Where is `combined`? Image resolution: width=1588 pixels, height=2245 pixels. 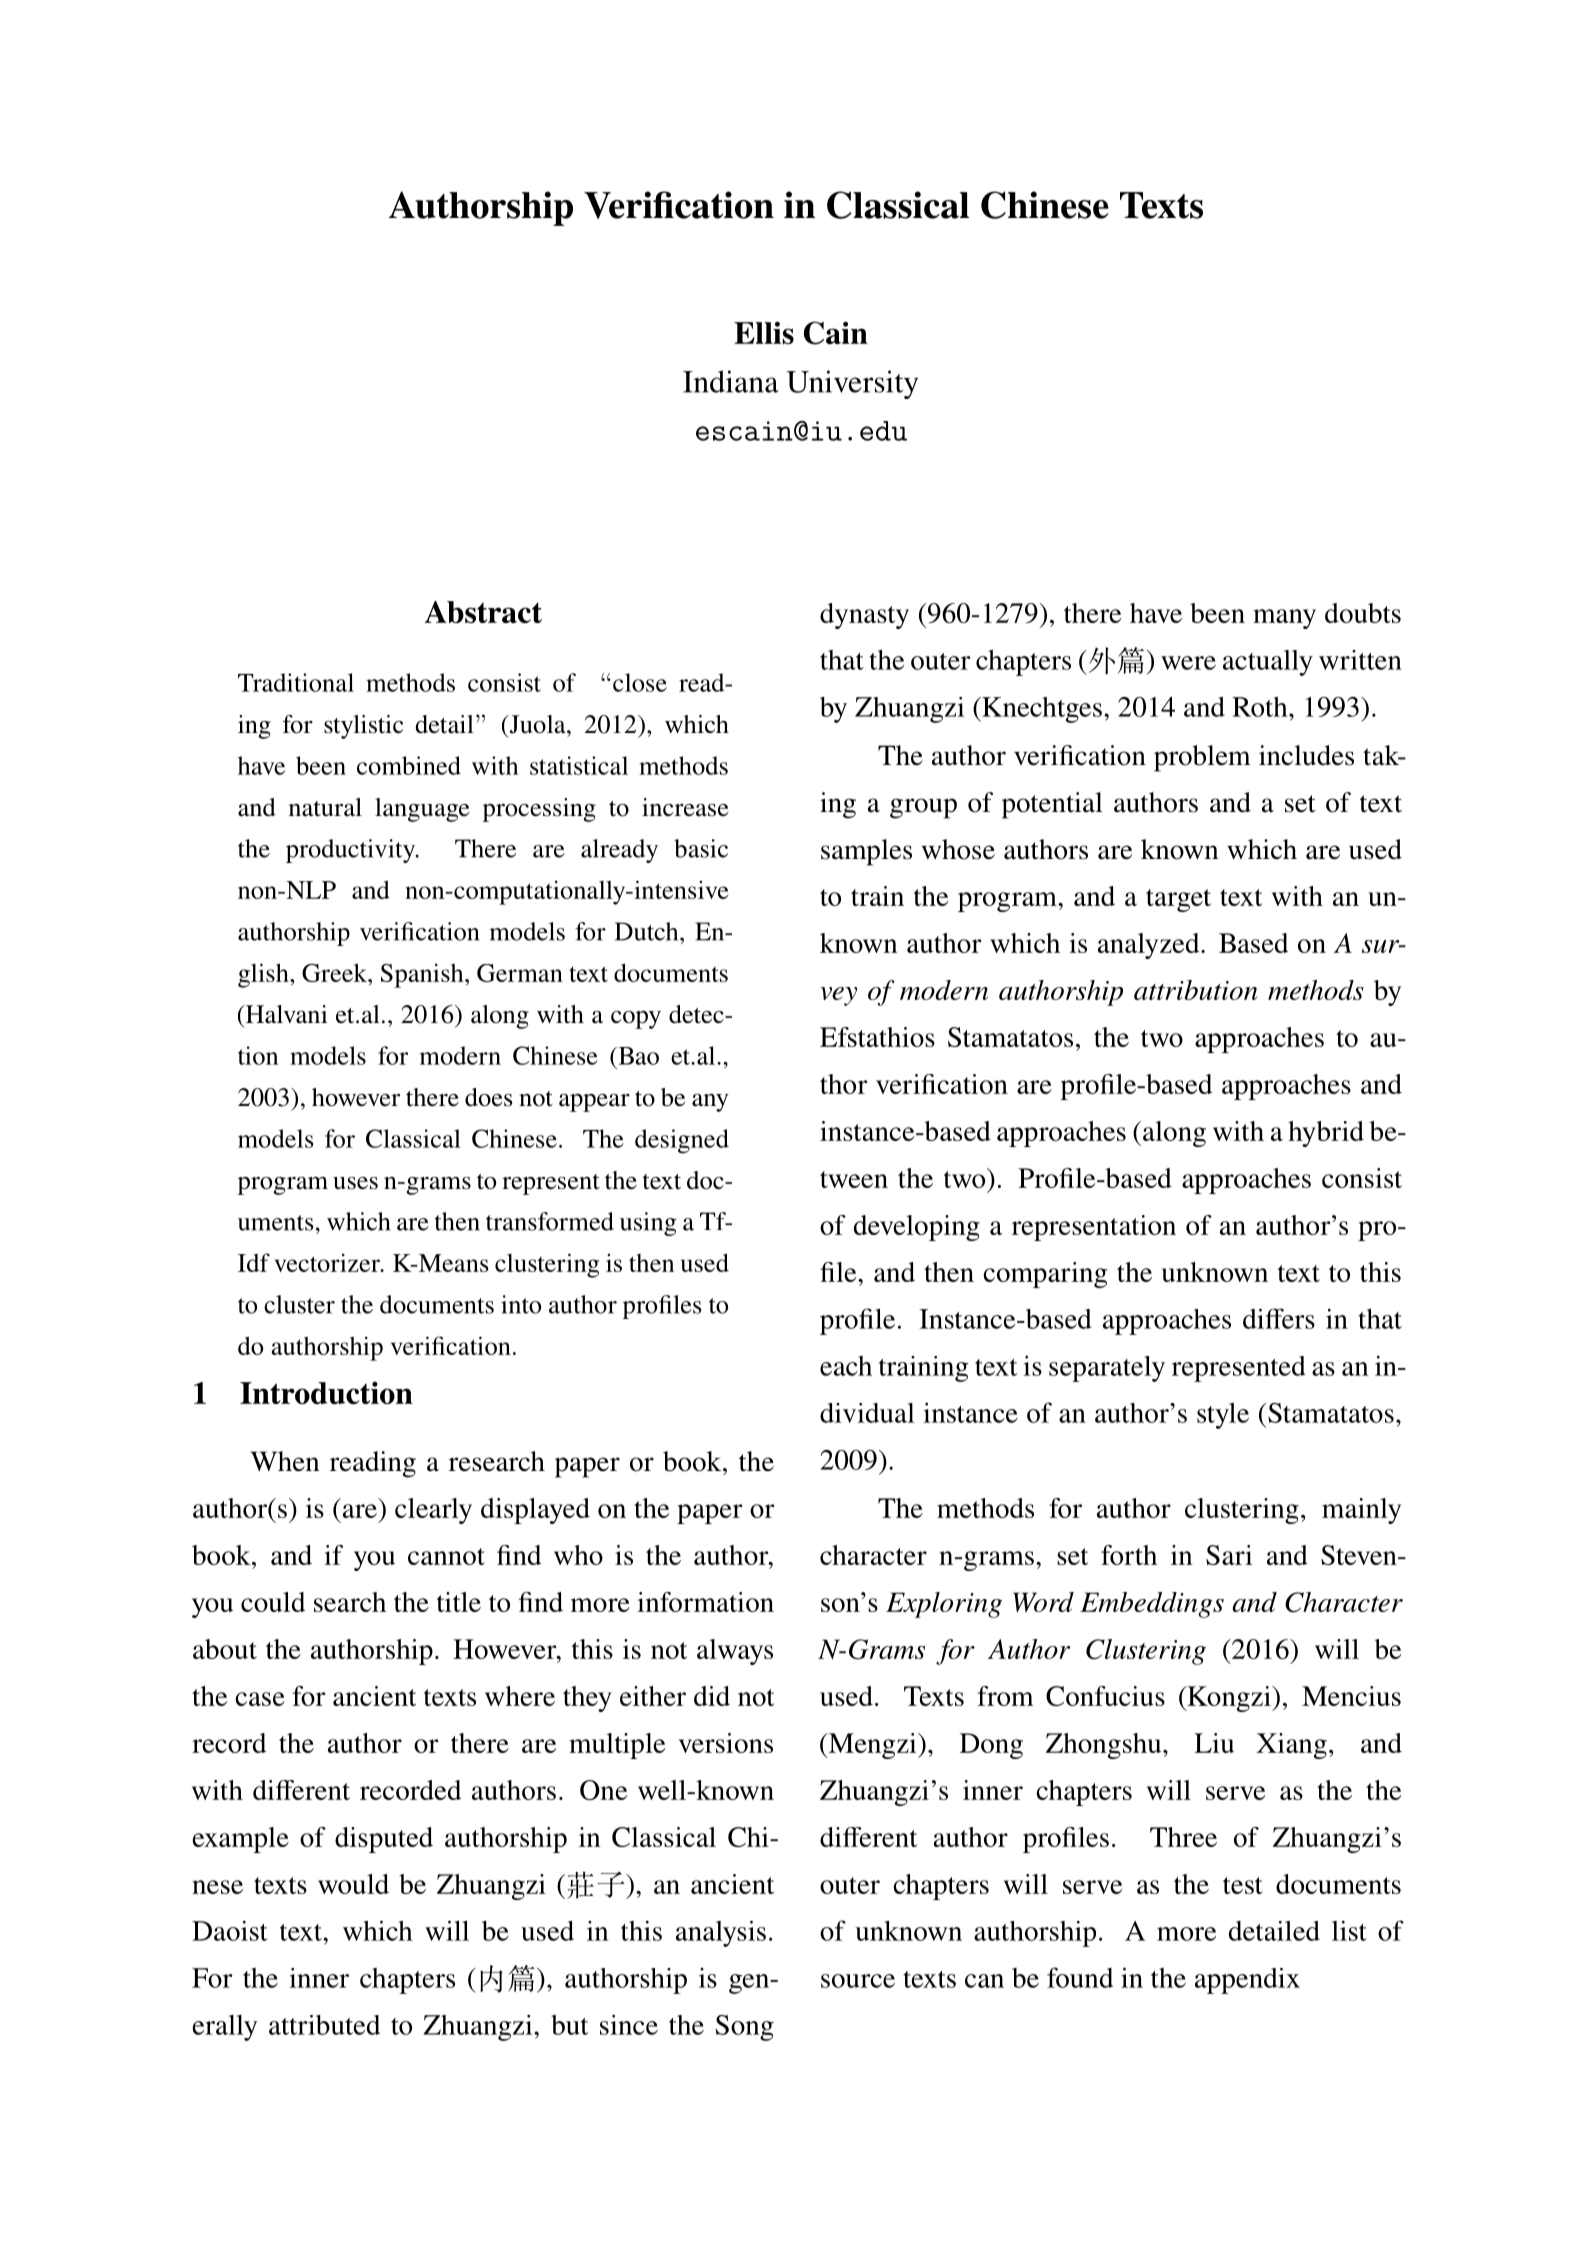 combined is located at coordinates (409, 765).
